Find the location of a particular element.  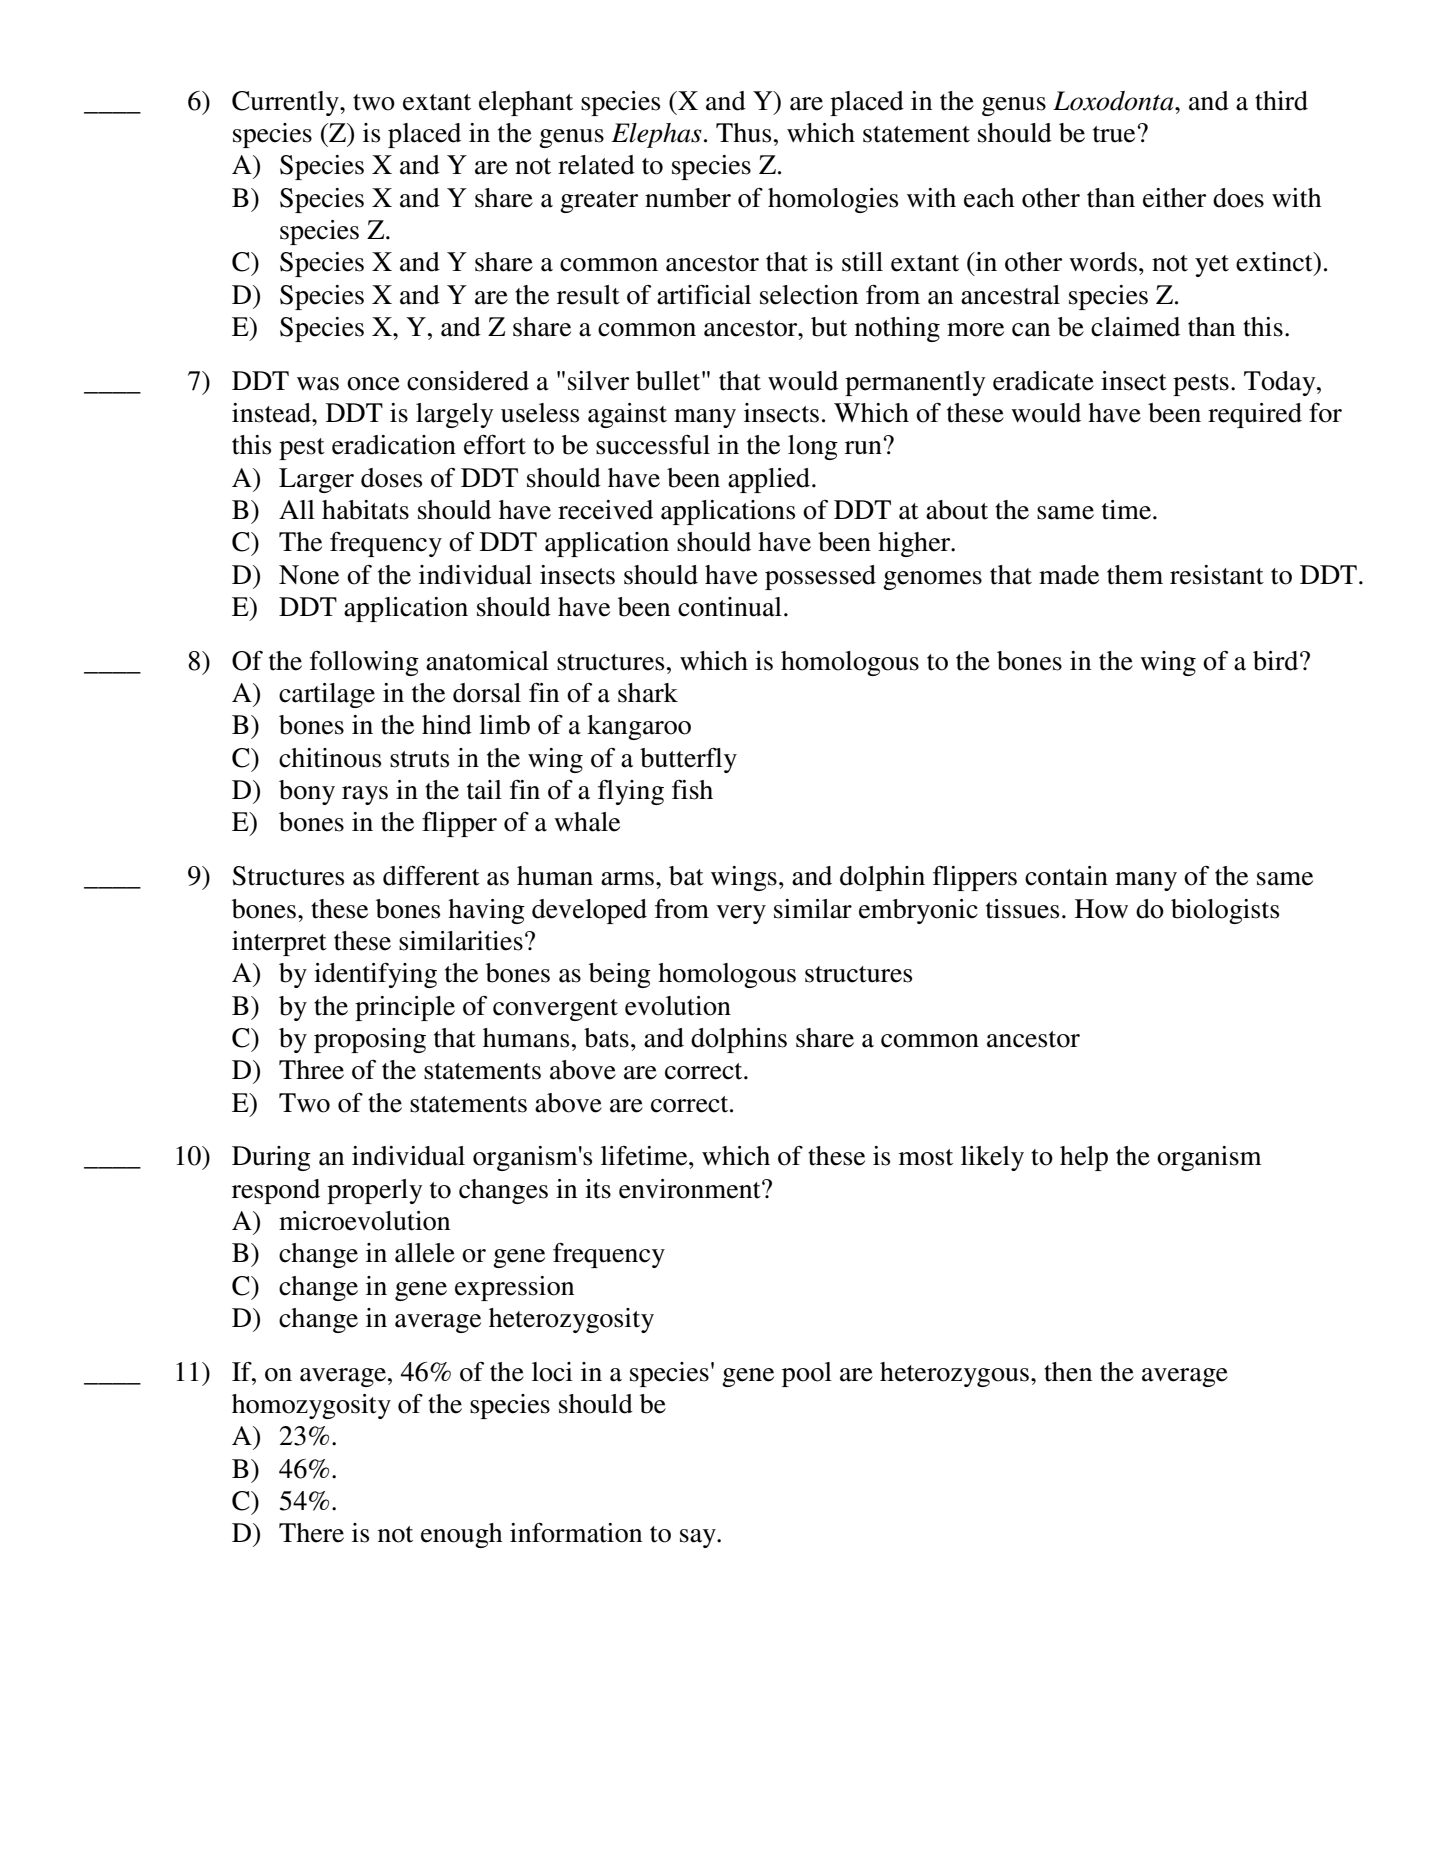

then is located at coordinates (1068, 1372).
